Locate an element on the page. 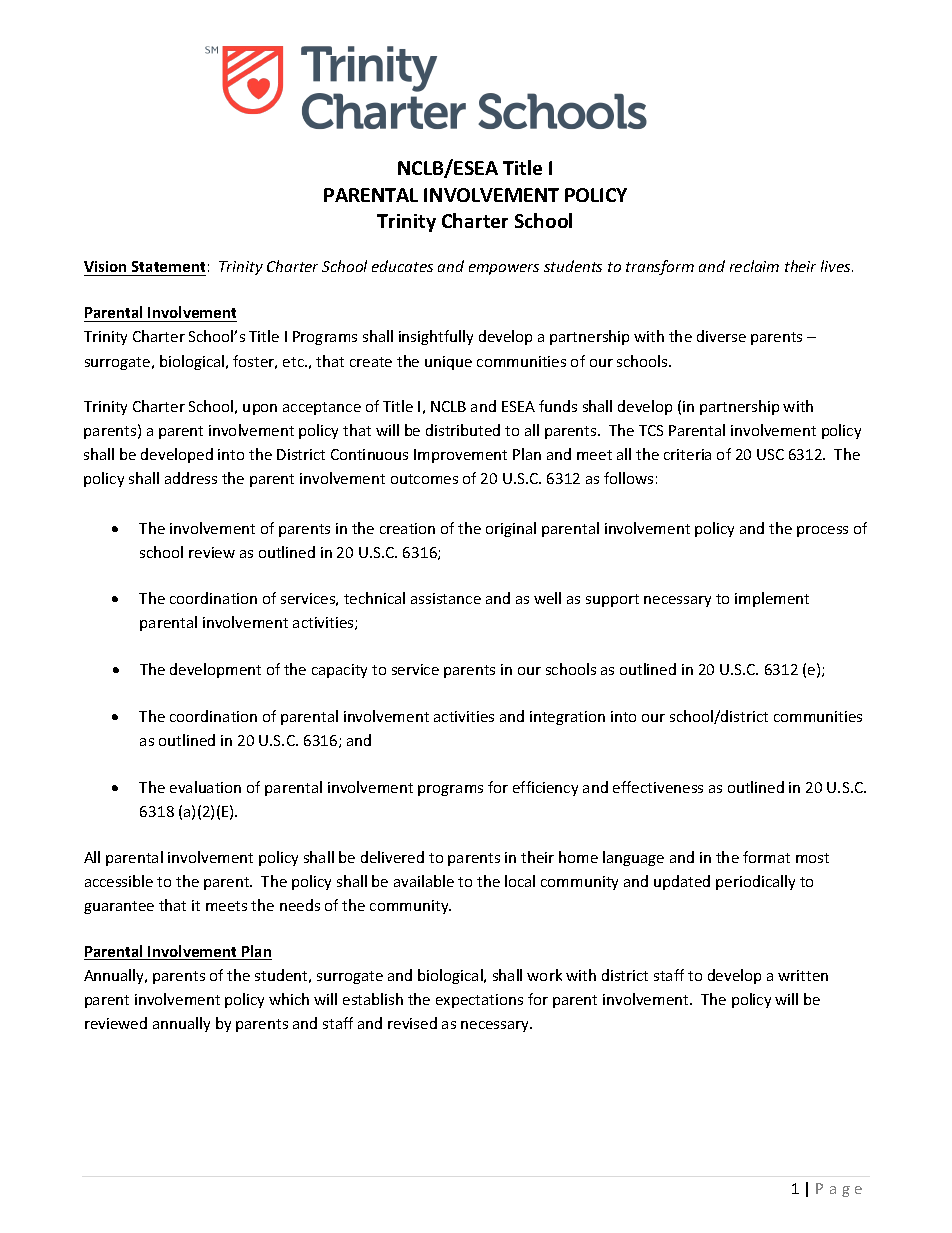 The image size is (952, 1233). work is located at coordinates (544, 975).
